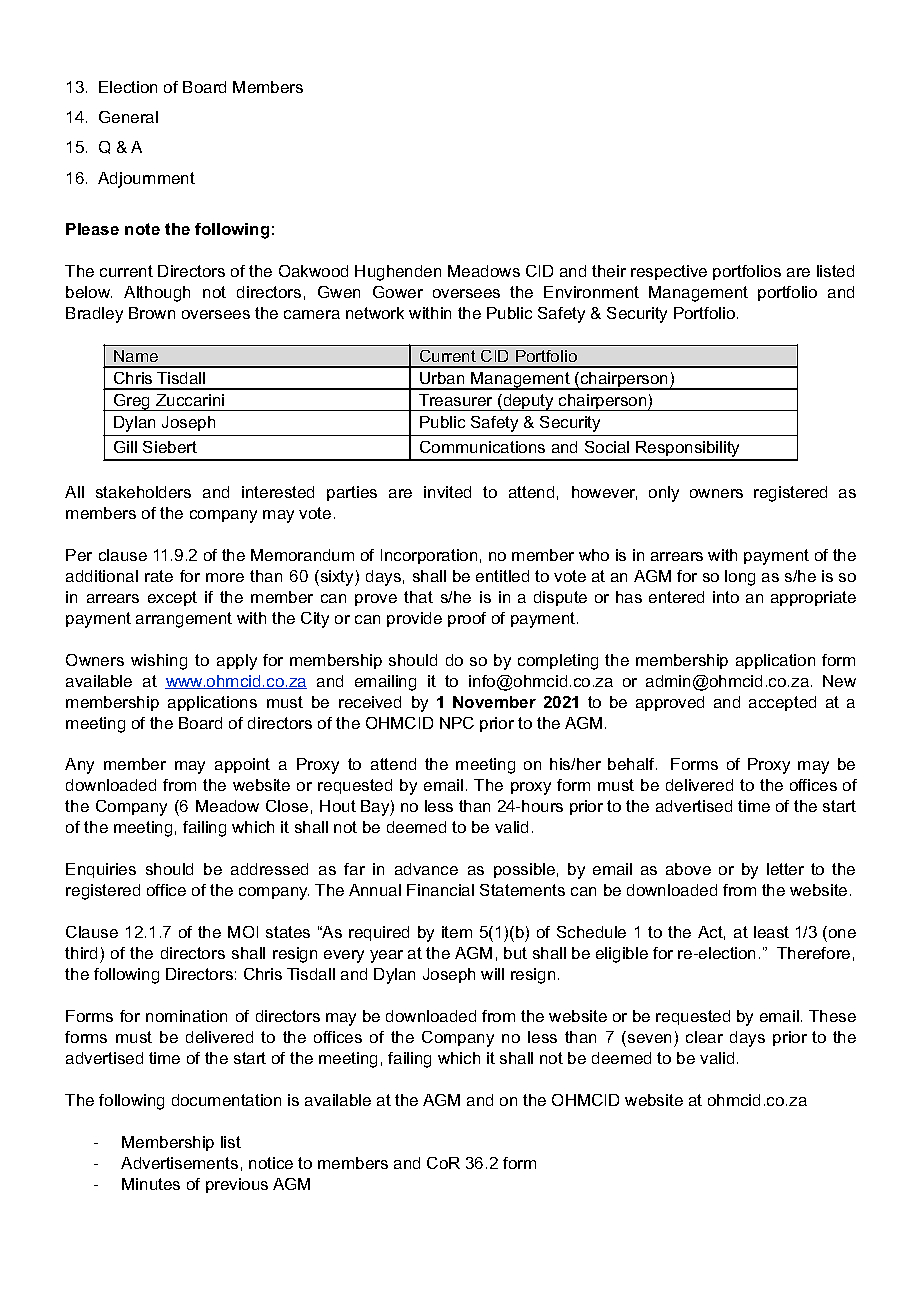 The image size is (924, 1307). Describe the element at coordinates (771, 932) in the image. I see `least` at that location.
